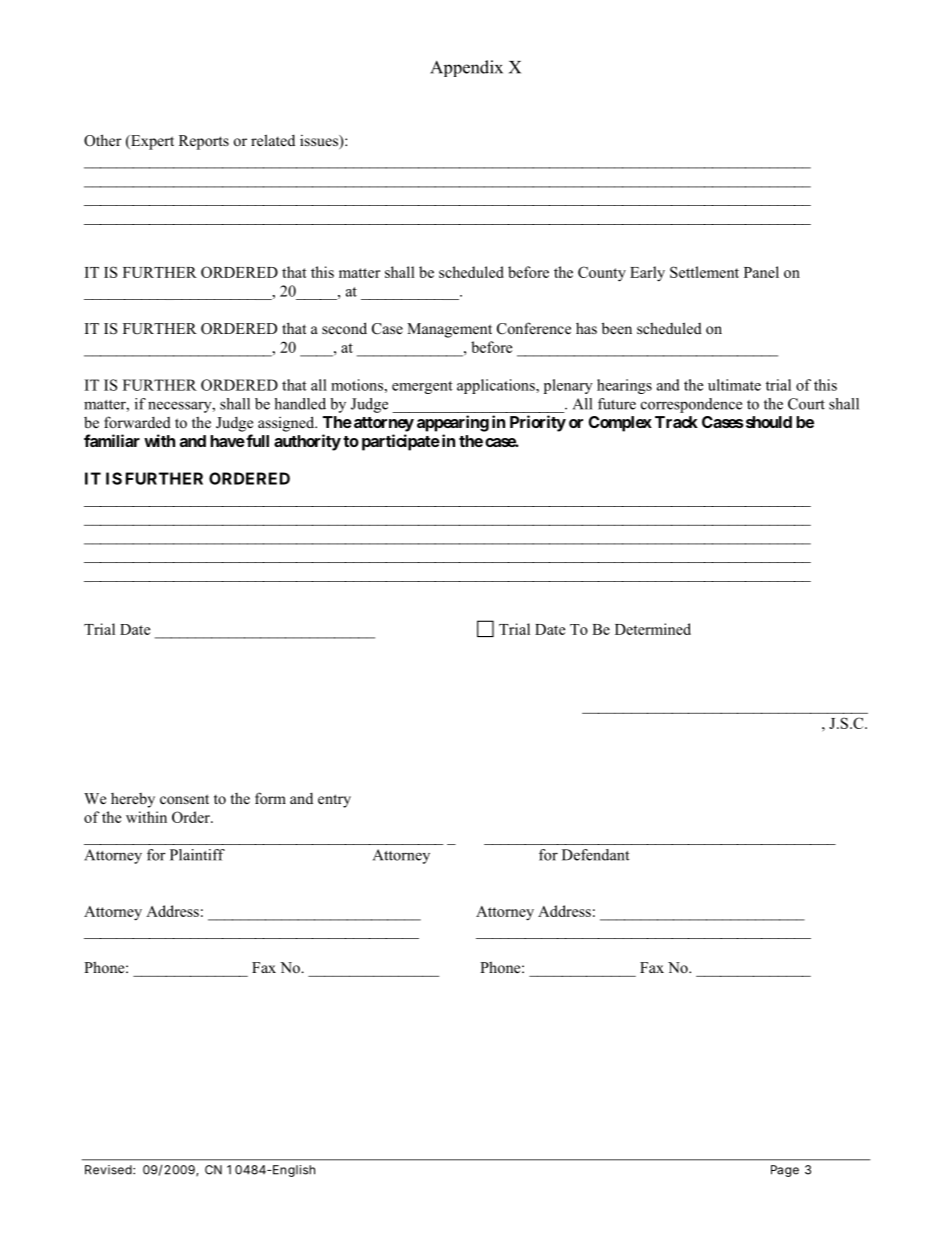 Image resolution: width=952 pixels, height=1233 pixels. What do you see at coordinates (595, 855) in the document?
I see `Defendant` at bounding box center [595, 855].
